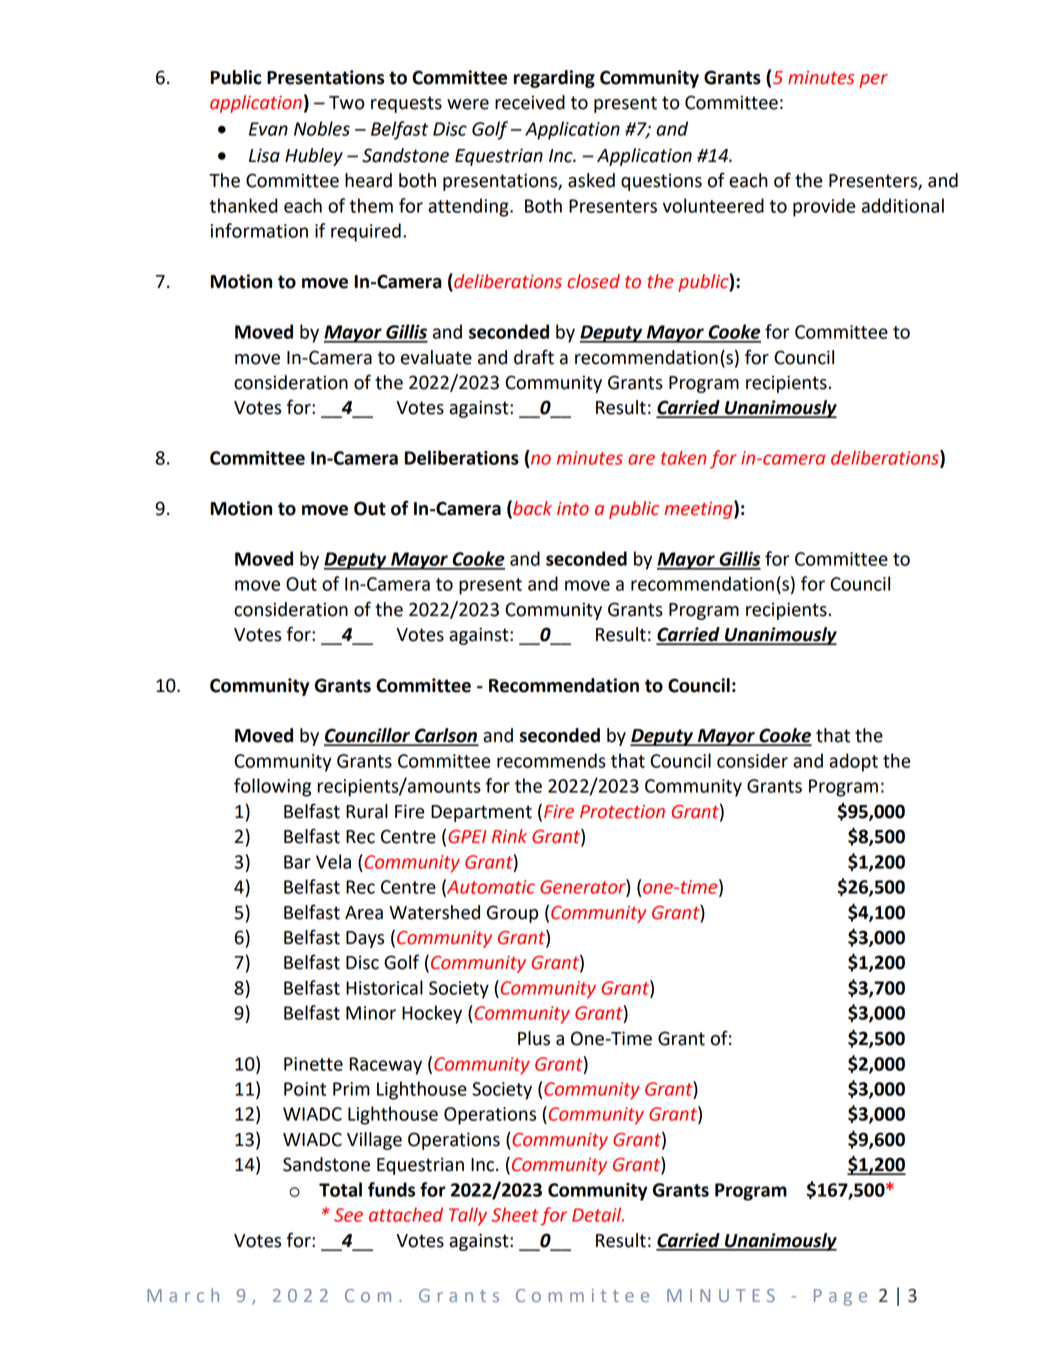  Describe the element at coordinates (551, 760) in the page. I see `recommends` at that location.
